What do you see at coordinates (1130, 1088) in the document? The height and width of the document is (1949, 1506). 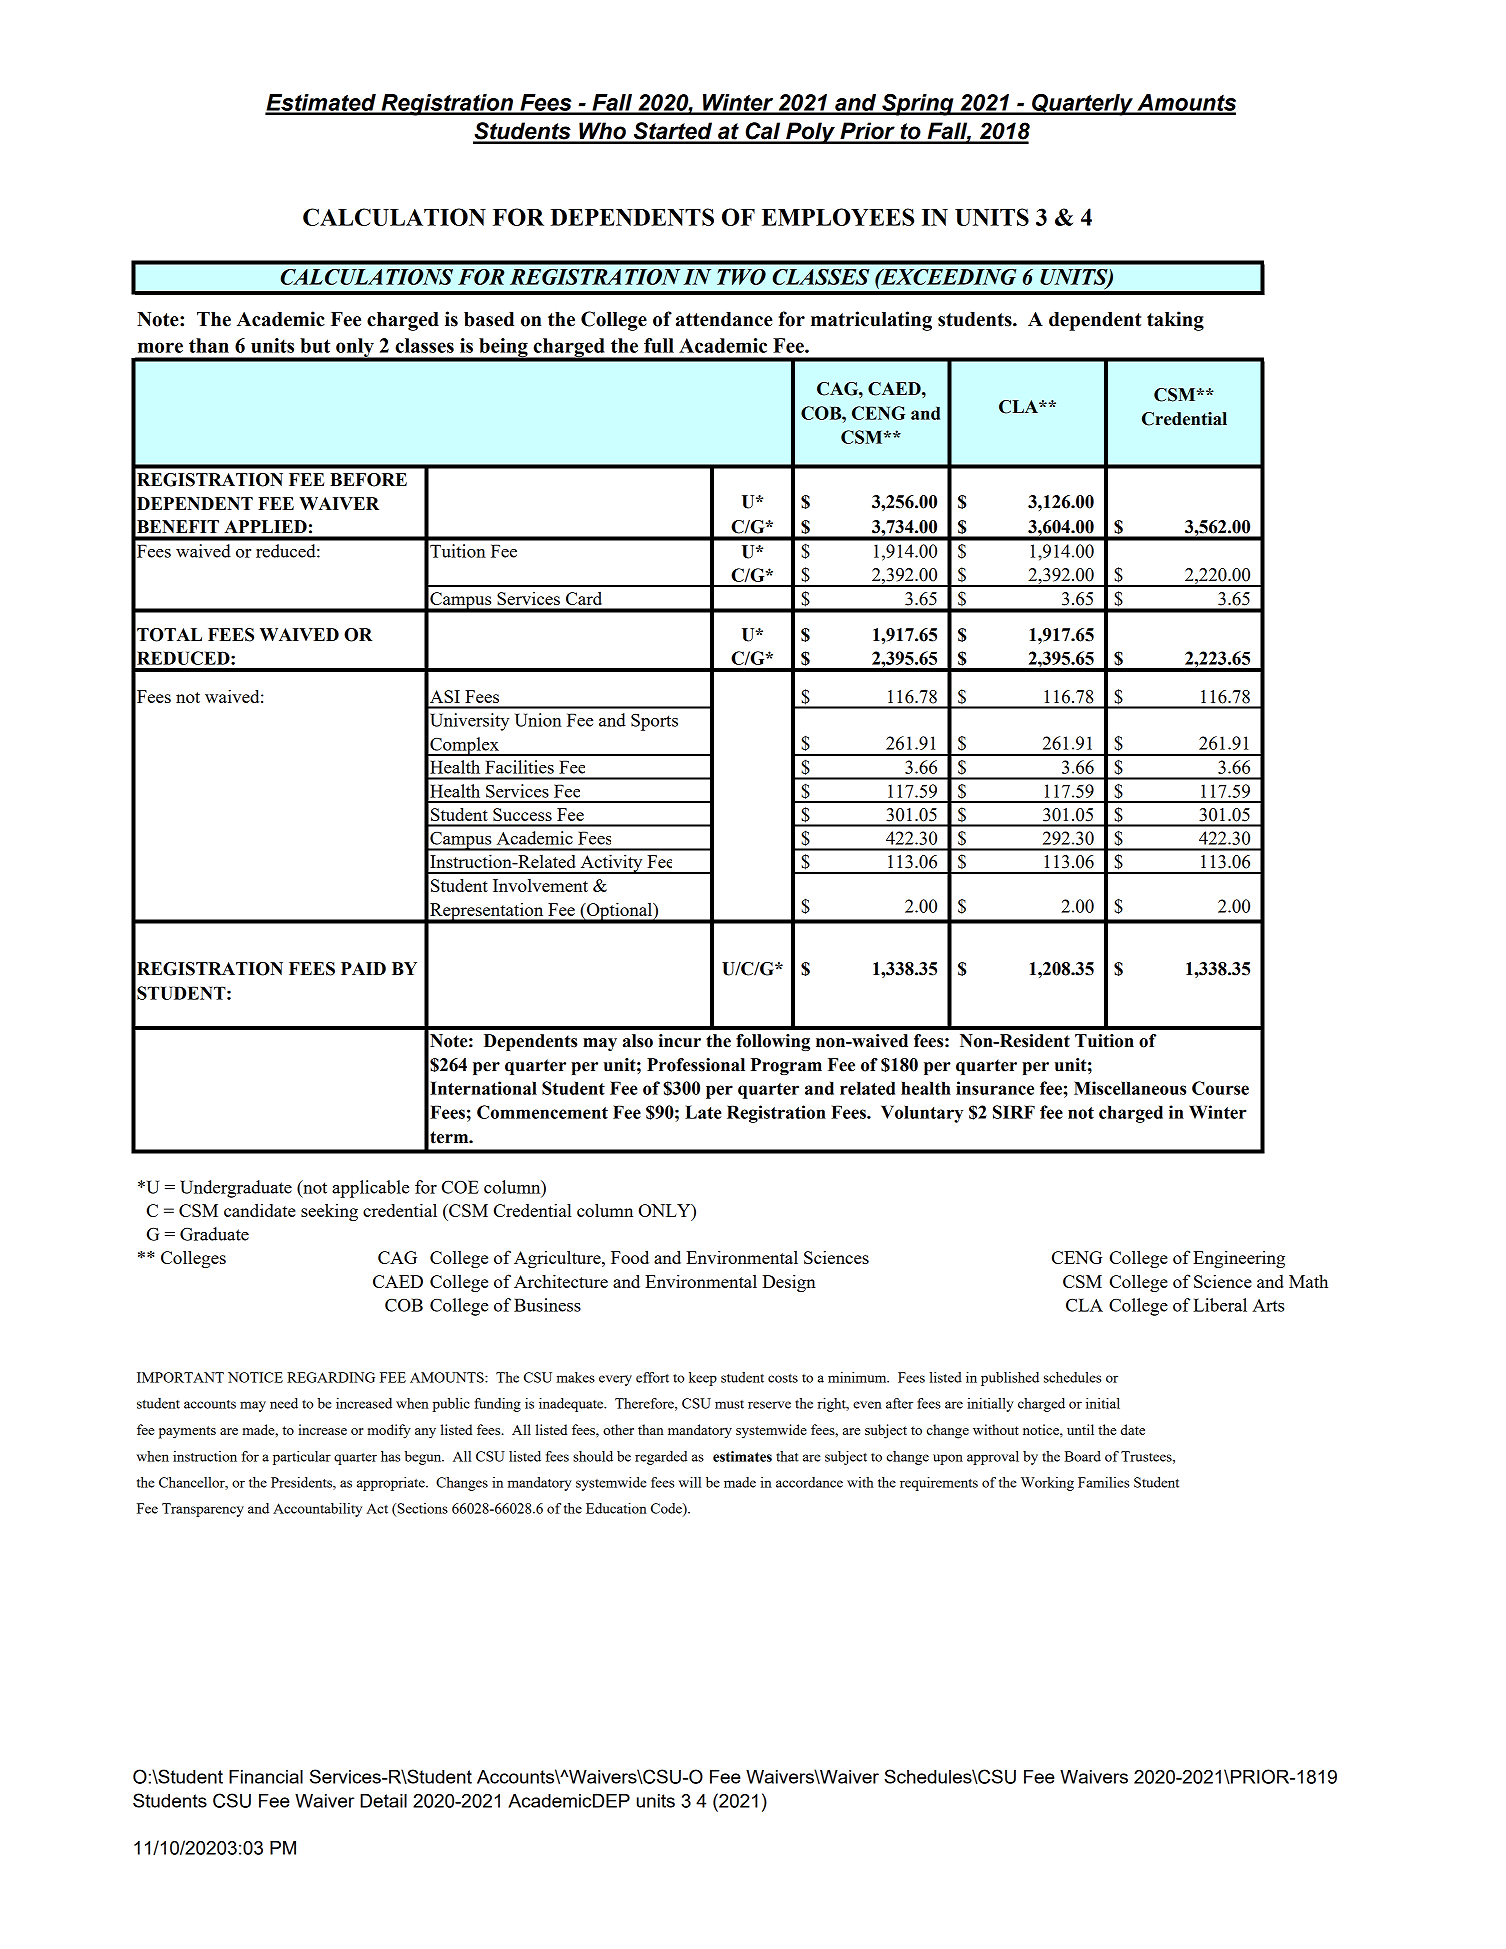 I see `Miscellaneous` at bounding box center [1130, 1088].
